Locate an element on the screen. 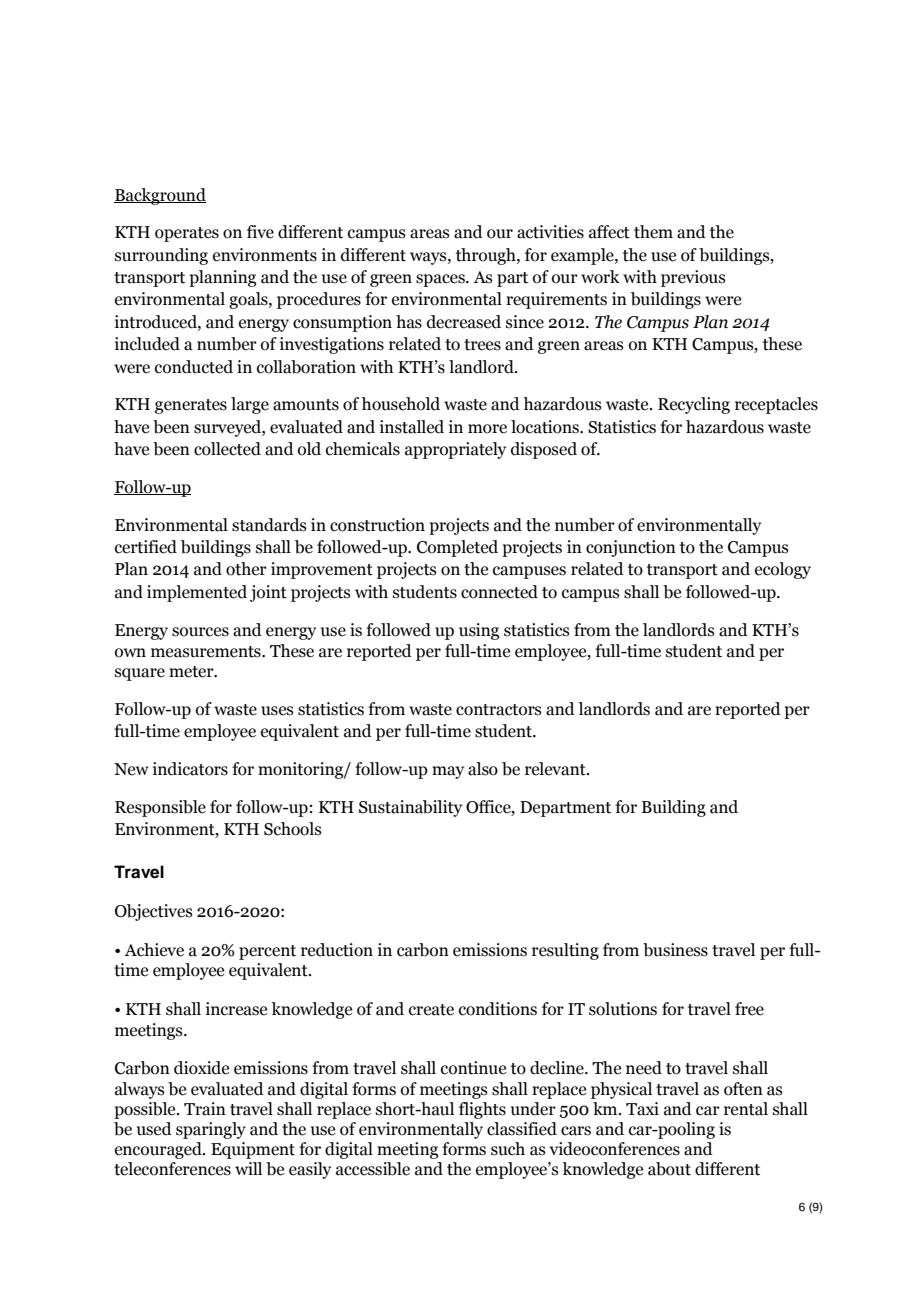 The width and height of the screenshot is (924, 1308). spaces is located at coordinates (441, 280).
